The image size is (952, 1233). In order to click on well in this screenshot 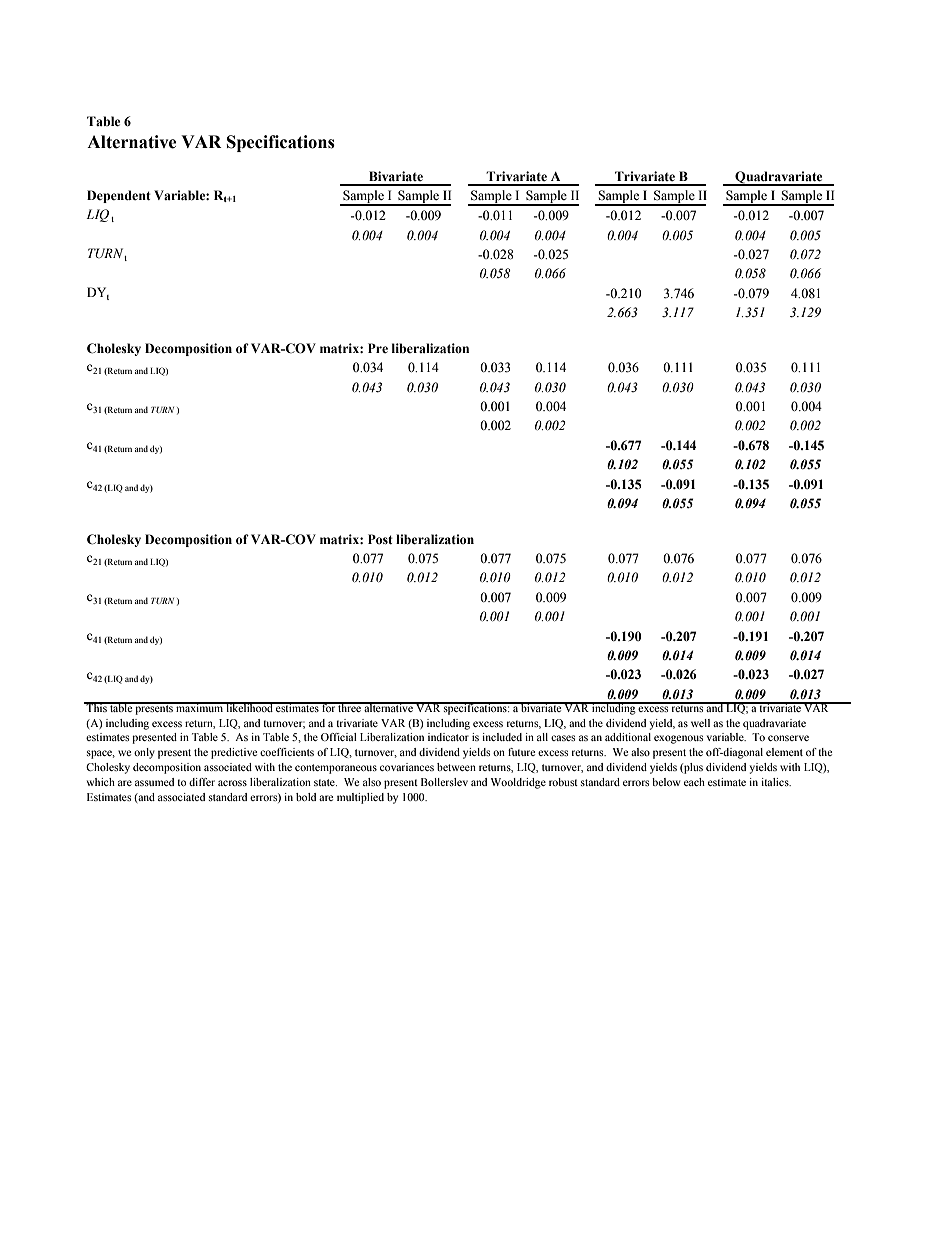, I will do `click(700, 723)`.
